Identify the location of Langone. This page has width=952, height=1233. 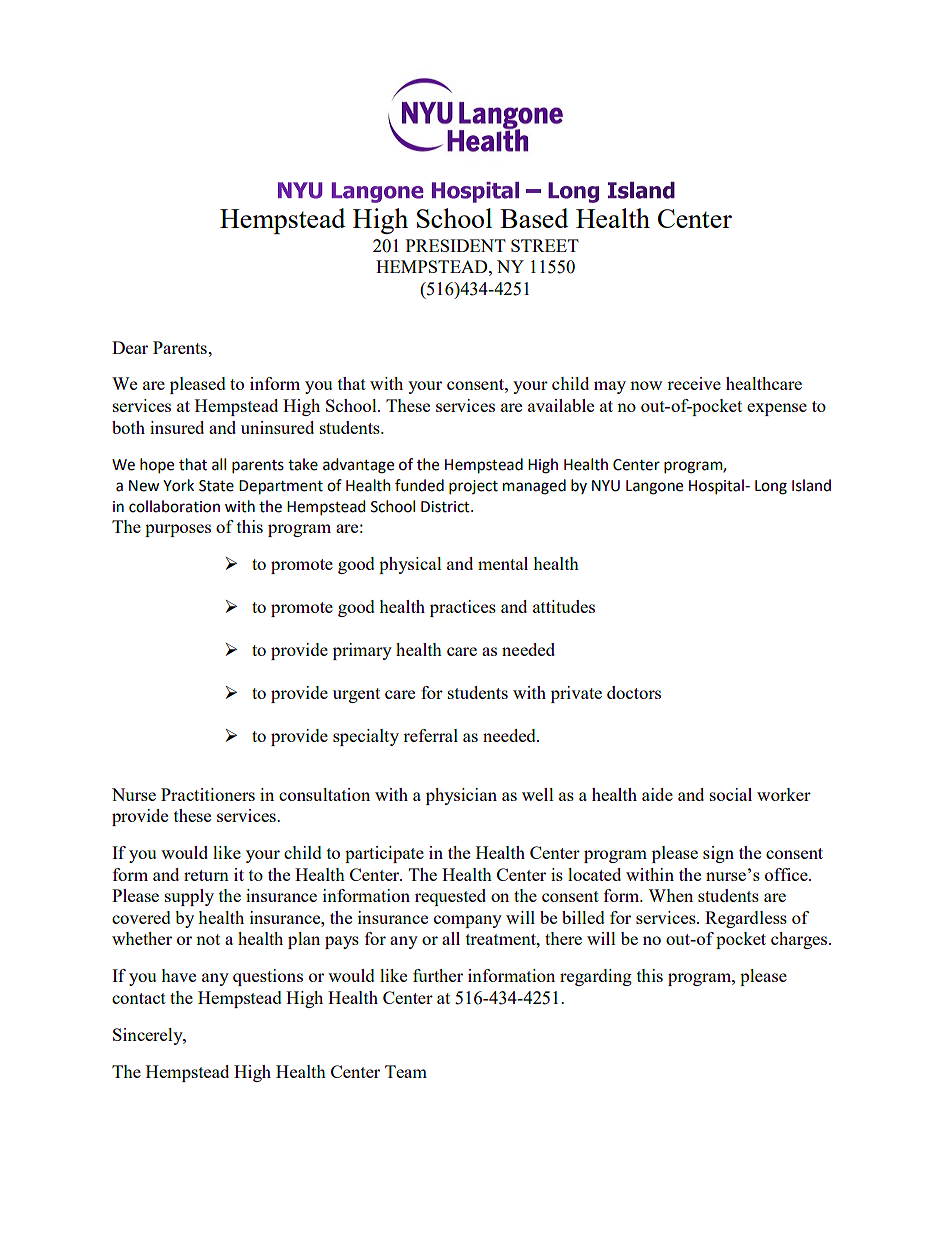
(654, 487).
